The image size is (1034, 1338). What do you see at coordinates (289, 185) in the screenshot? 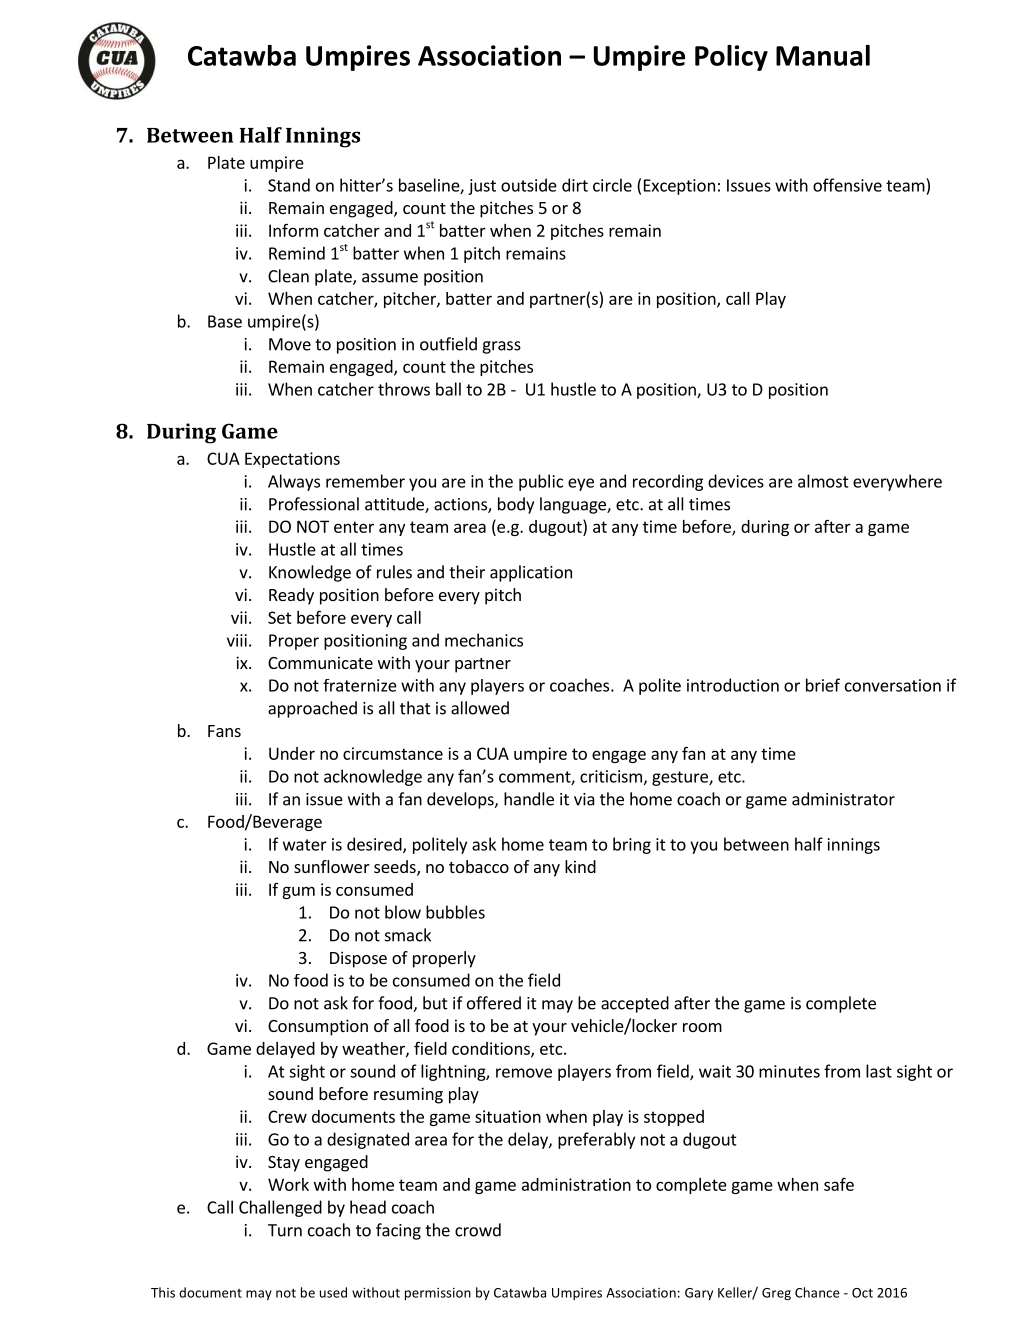
I see `Stand` at bounding box center [289, 185].
